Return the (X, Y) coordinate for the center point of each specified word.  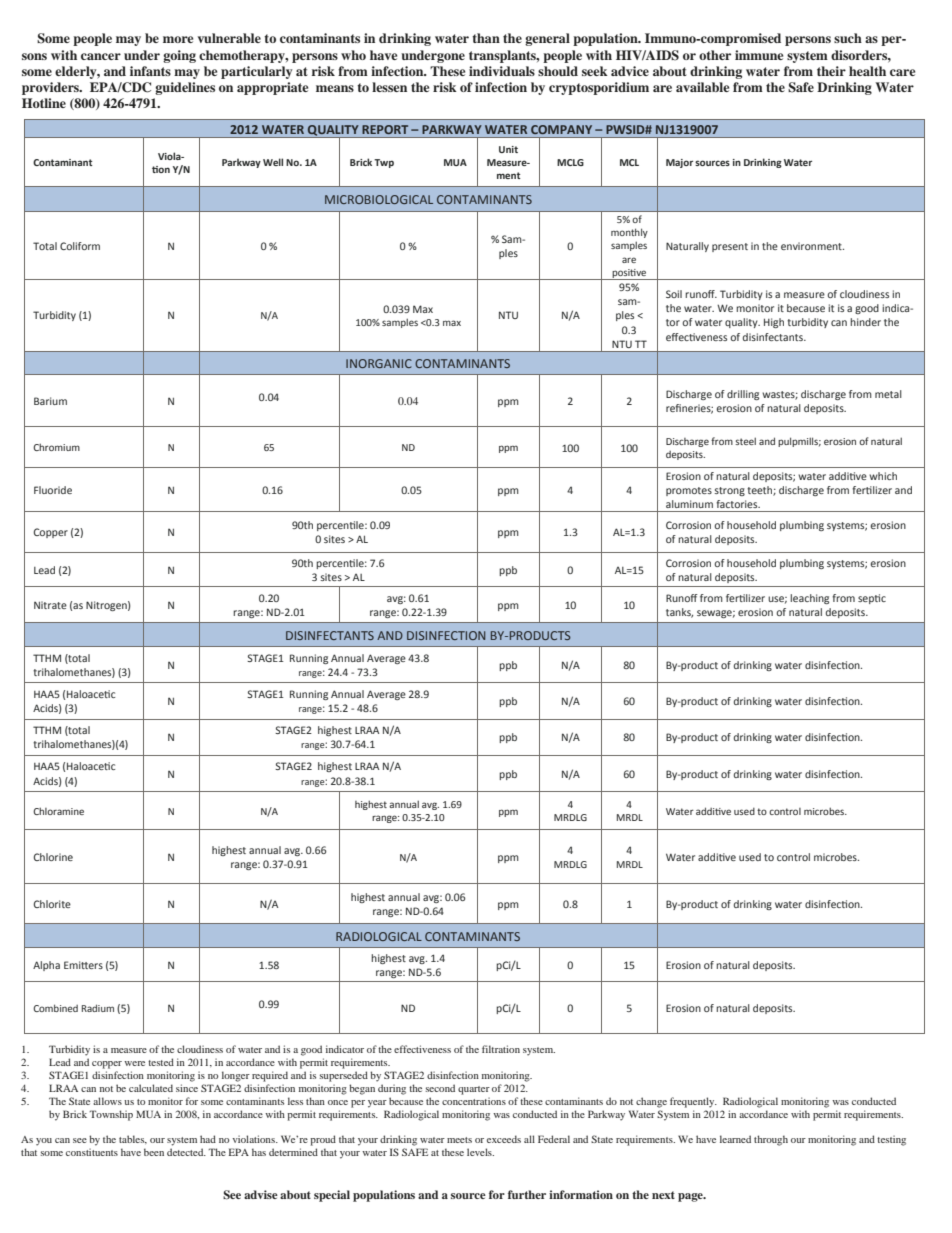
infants (150, 71)
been (154, 1152)
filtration (501, 1049)
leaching (809, 599)
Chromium (56, 447)
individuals (502, 71)
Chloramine (58, 811)
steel (745, 441)
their (831, 71)
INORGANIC (379, 363)
